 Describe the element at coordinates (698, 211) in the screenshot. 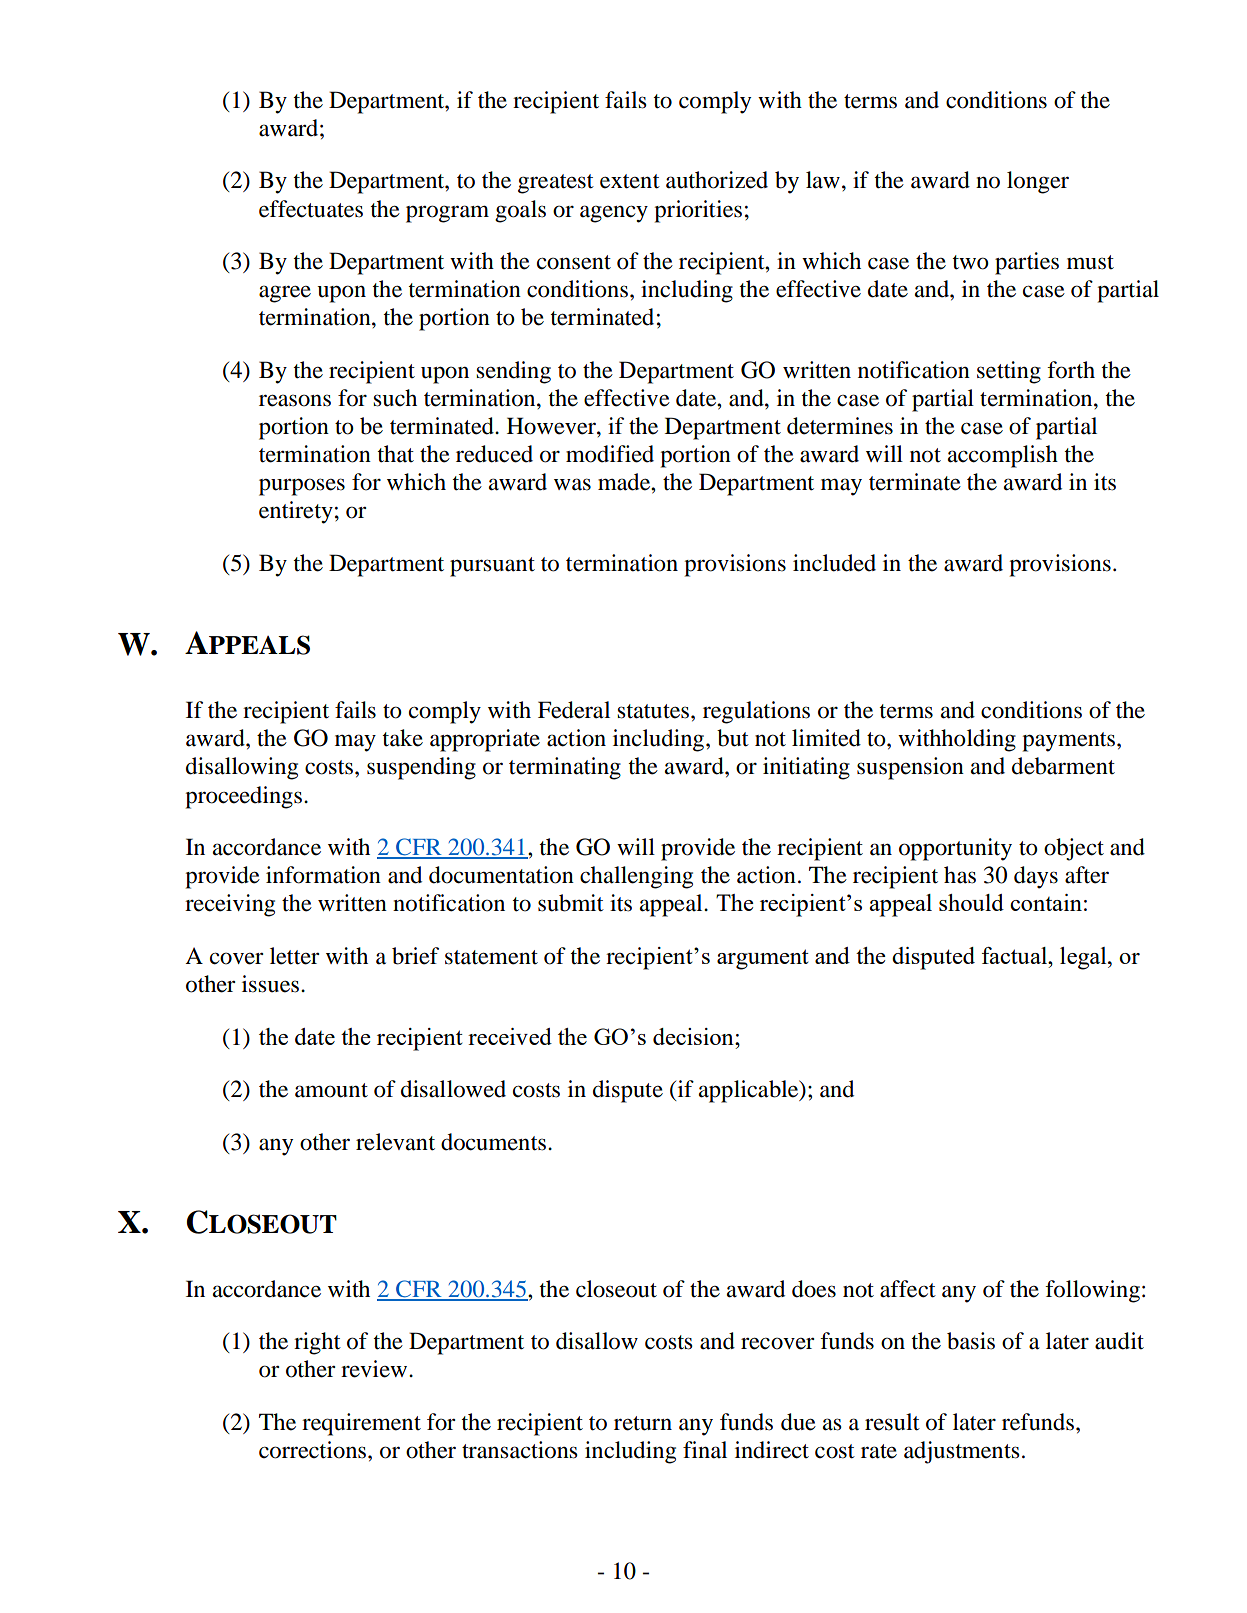

I see `priorities` at that location.
